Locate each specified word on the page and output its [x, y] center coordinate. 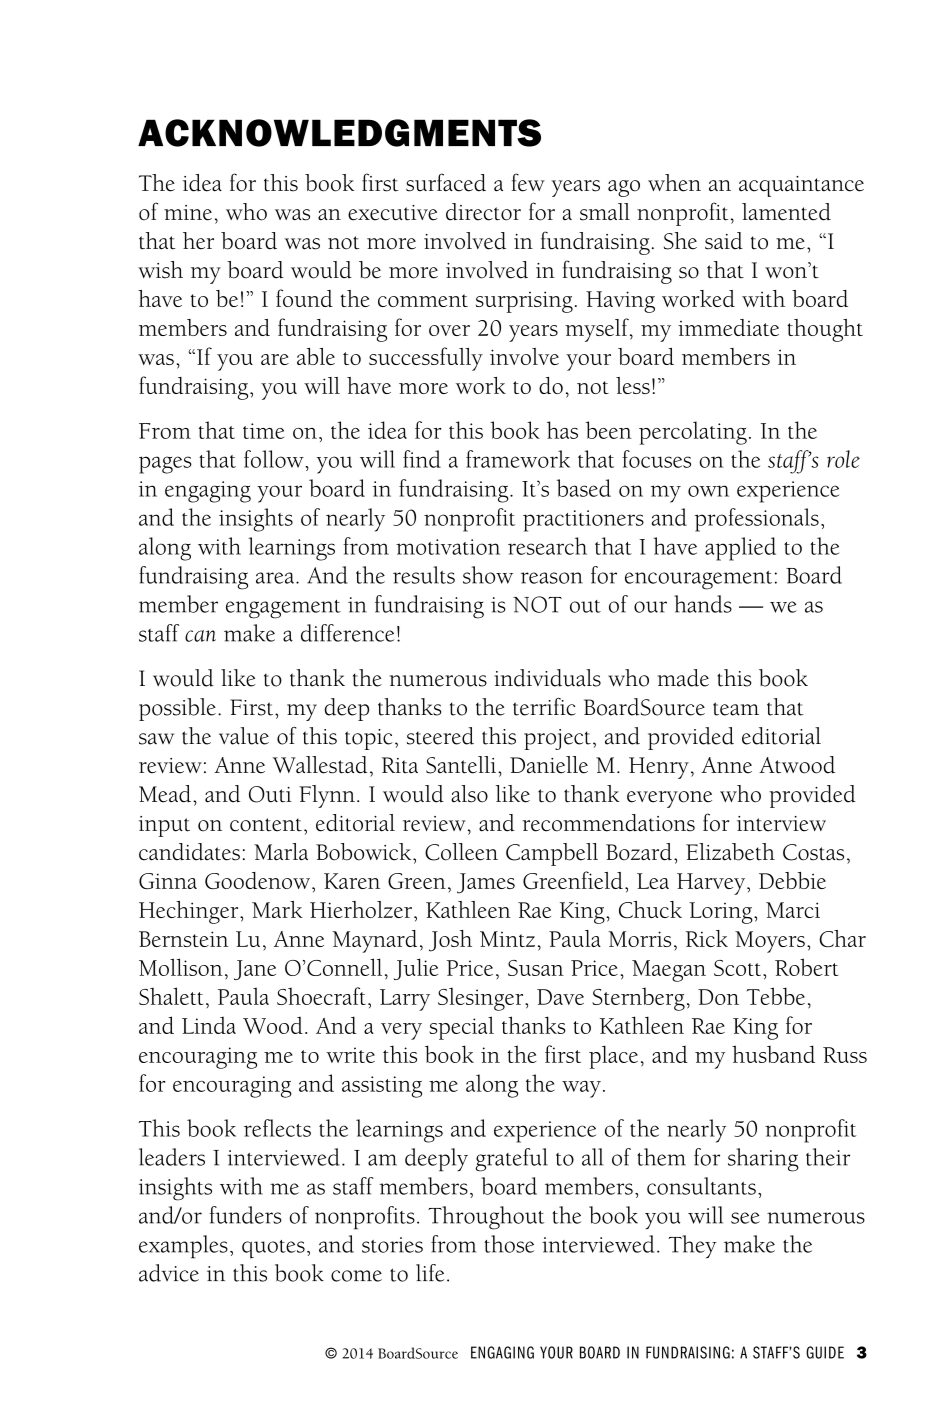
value [244, 736]
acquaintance [801, 186]
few [528, 182]
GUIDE [825, 1352]
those [509, 1244]
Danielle [549, 765]
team [736, 709]
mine [188, 213]
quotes [273, 1249]
